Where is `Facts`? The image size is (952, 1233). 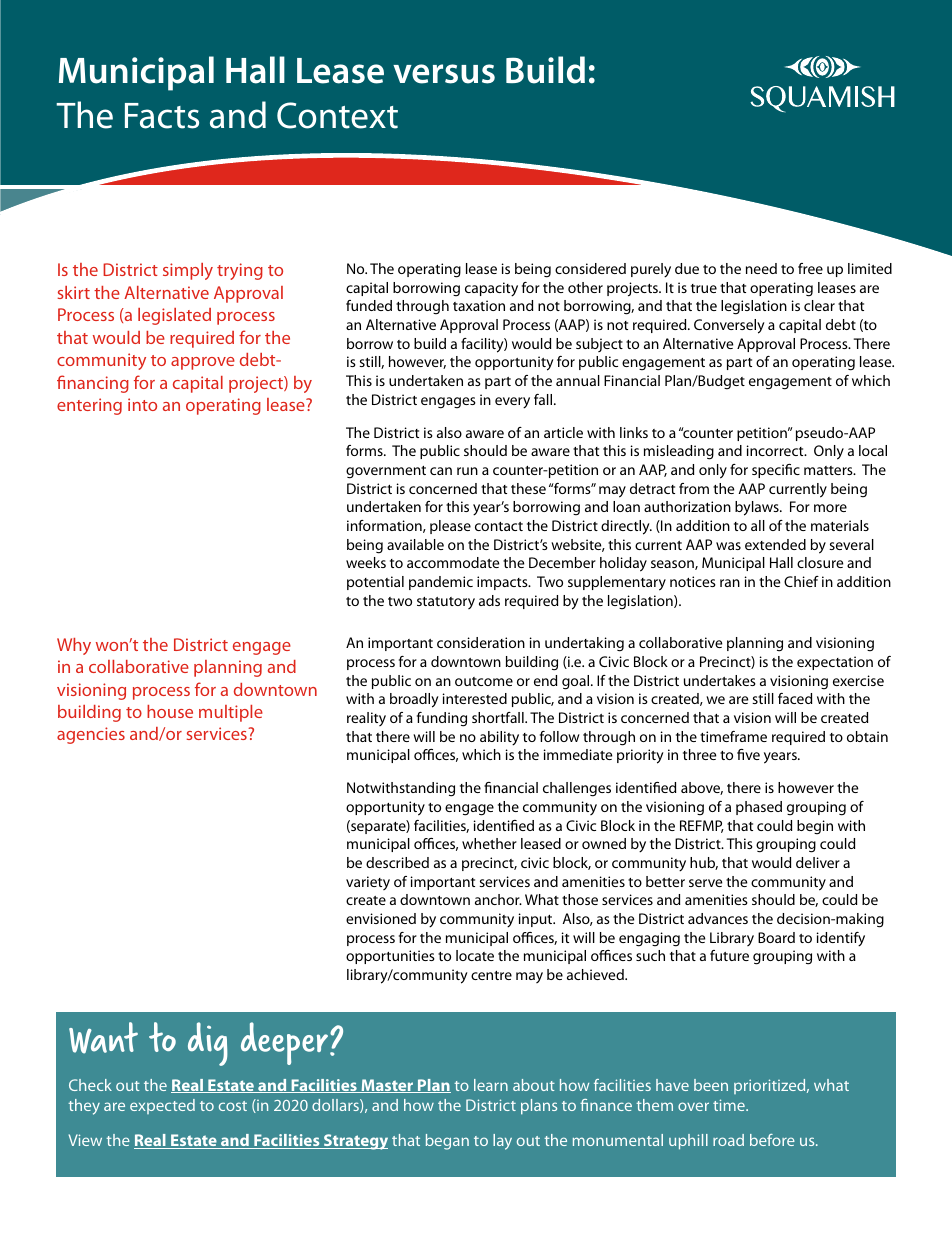 Facts is located at coordinates (162, 116).
